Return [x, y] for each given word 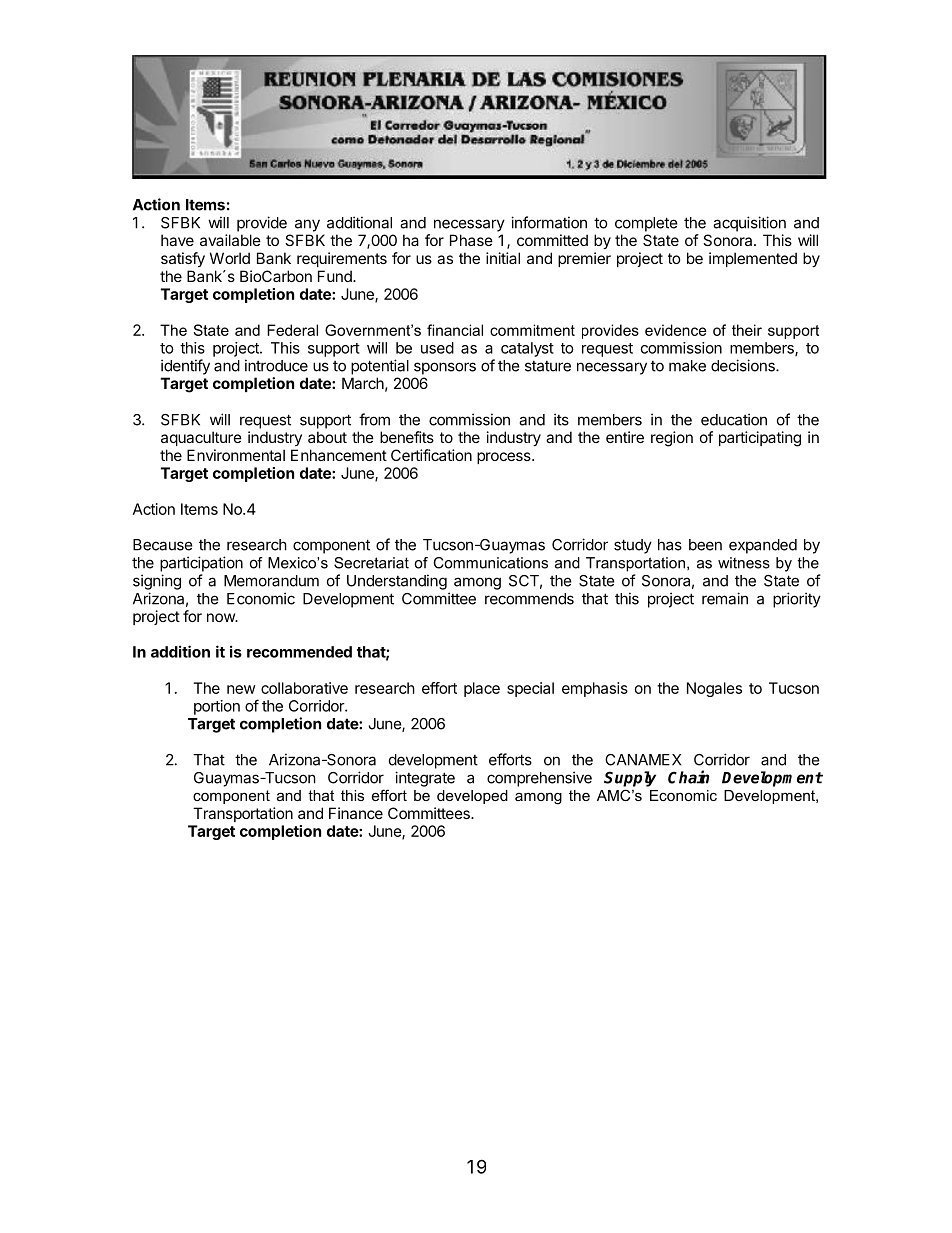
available [230, 240]
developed [472, 797]
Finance [356, 813]
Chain [688, 777]
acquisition [749, 224]
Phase [471, 240]
